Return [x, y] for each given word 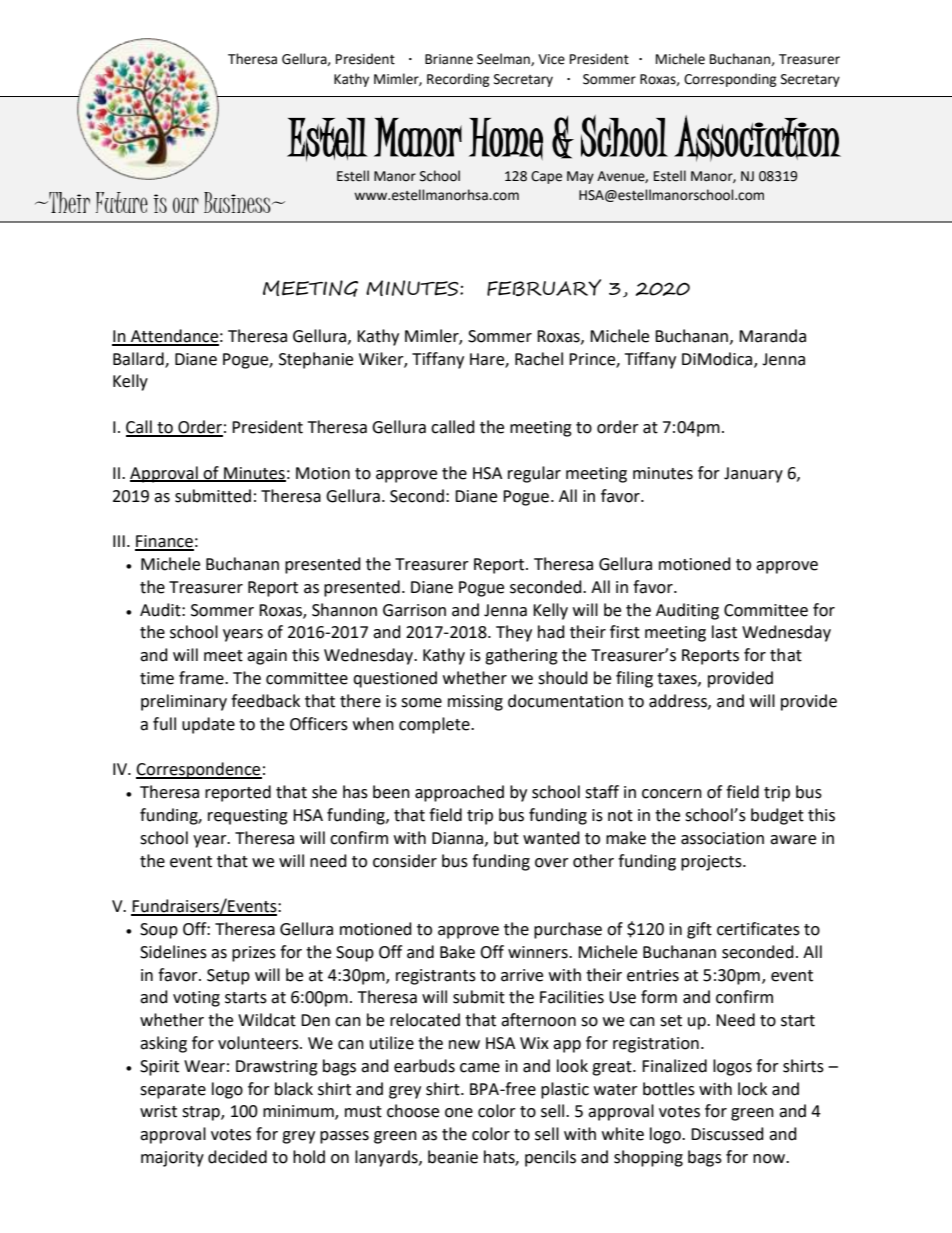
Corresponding [730, 80]
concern [672, 794]
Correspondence [199, 770]
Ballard [139, 359]
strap [202, 1113]
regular [534, 474]
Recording [458, 80]
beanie [453, 1157]
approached [459, 793]
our [186, 205]
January [753, 475]
